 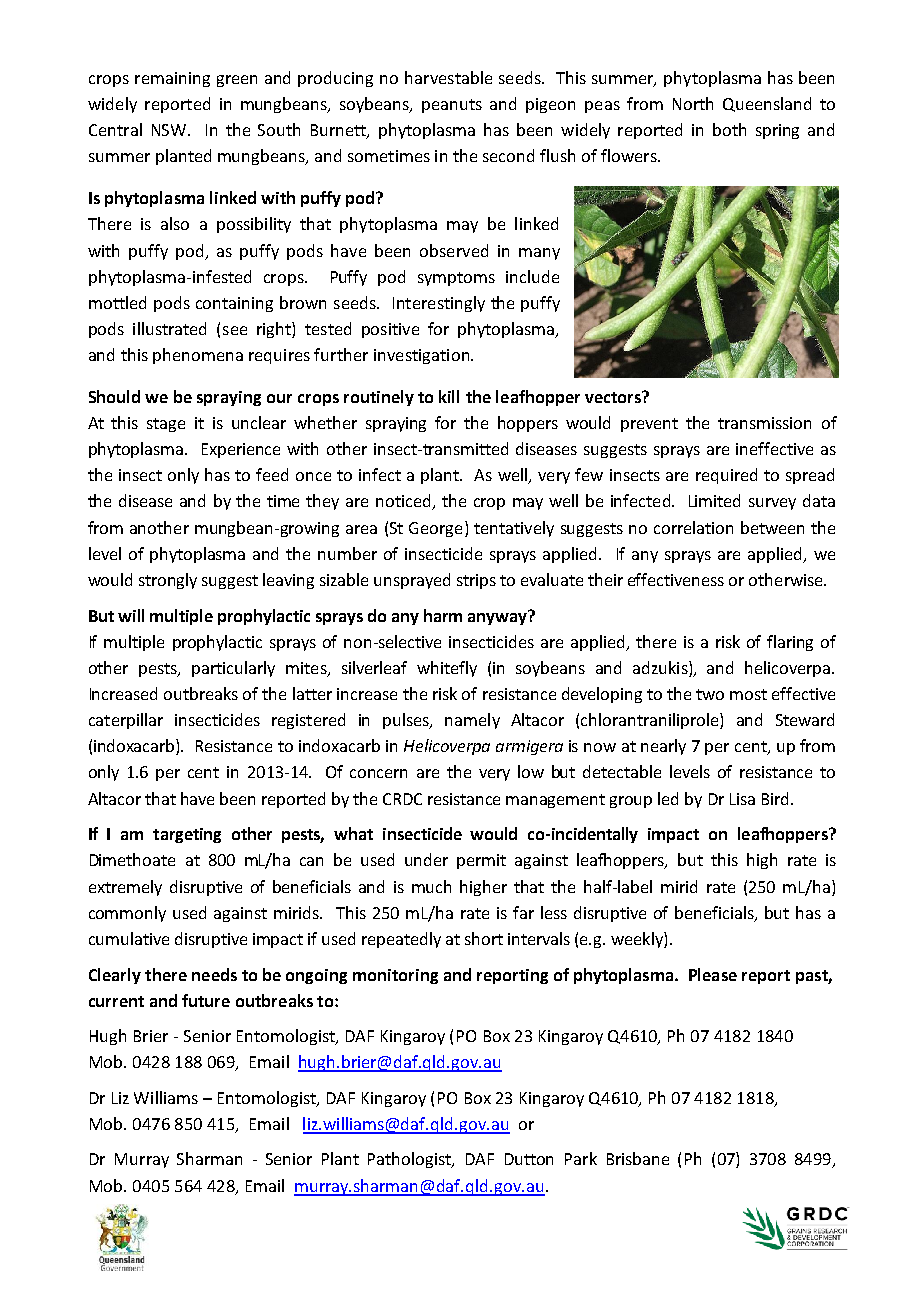 What do you see at coordinates (529, 747) in the screenshot?
I see `armigera` at bounding box center [529, 747].
